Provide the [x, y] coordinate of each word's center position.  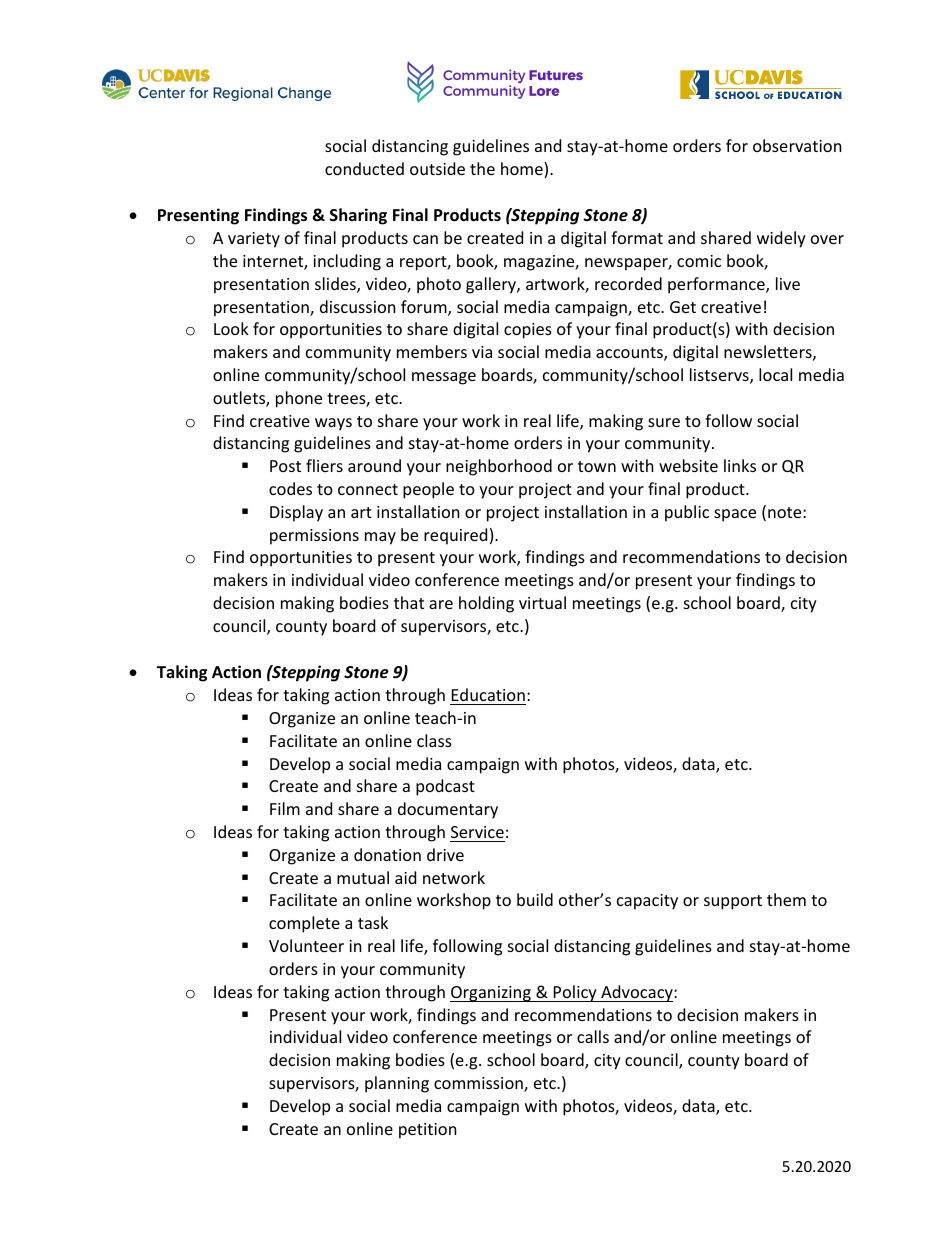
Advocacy [637, 993]
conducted [364, 168]
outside [437, 168]
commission [479, 1084]
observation [797, 145]
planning [397, 1084]
